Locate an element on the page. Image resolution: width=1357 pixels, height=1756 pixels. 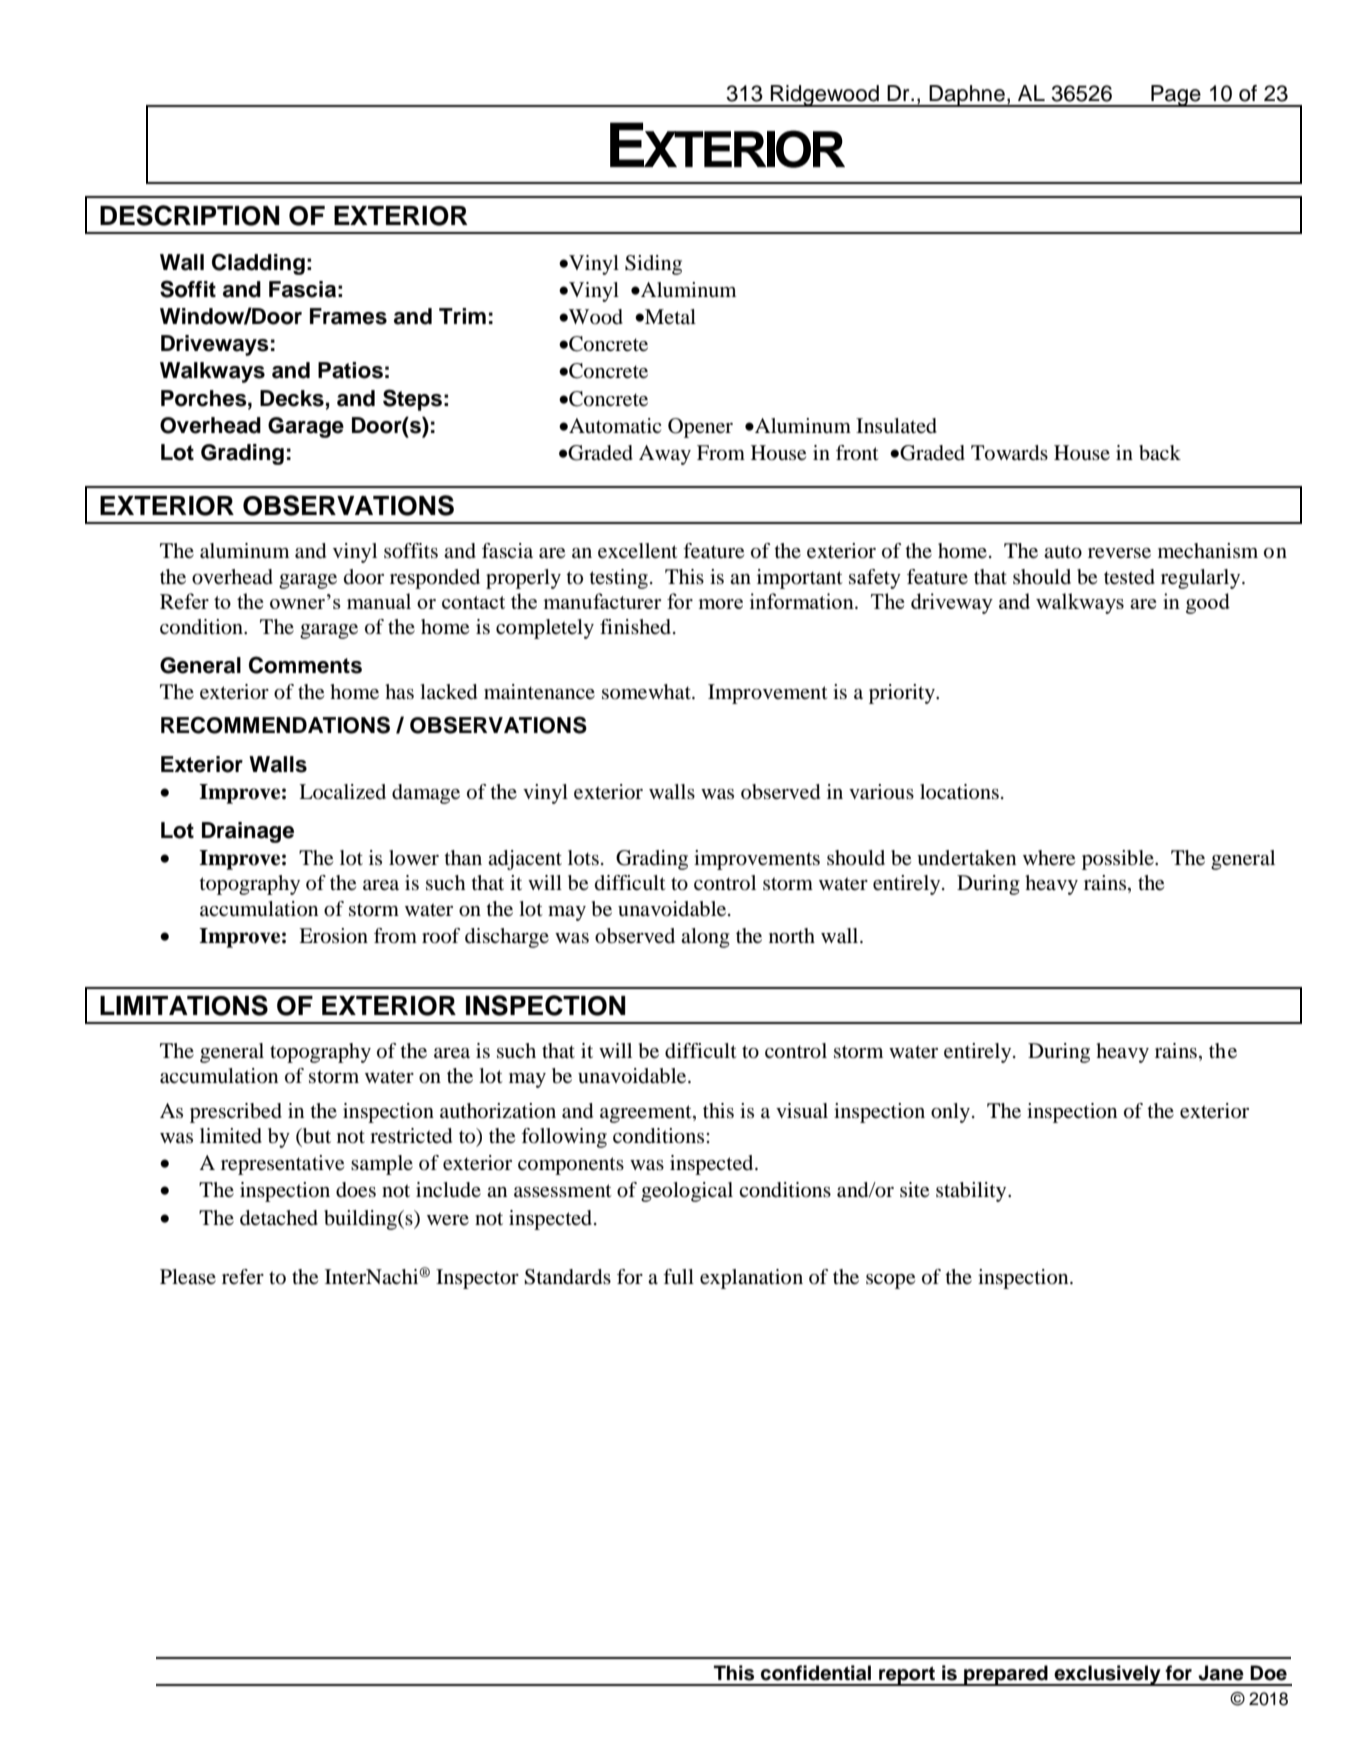
Please is located at coordinates (188, 1277).
